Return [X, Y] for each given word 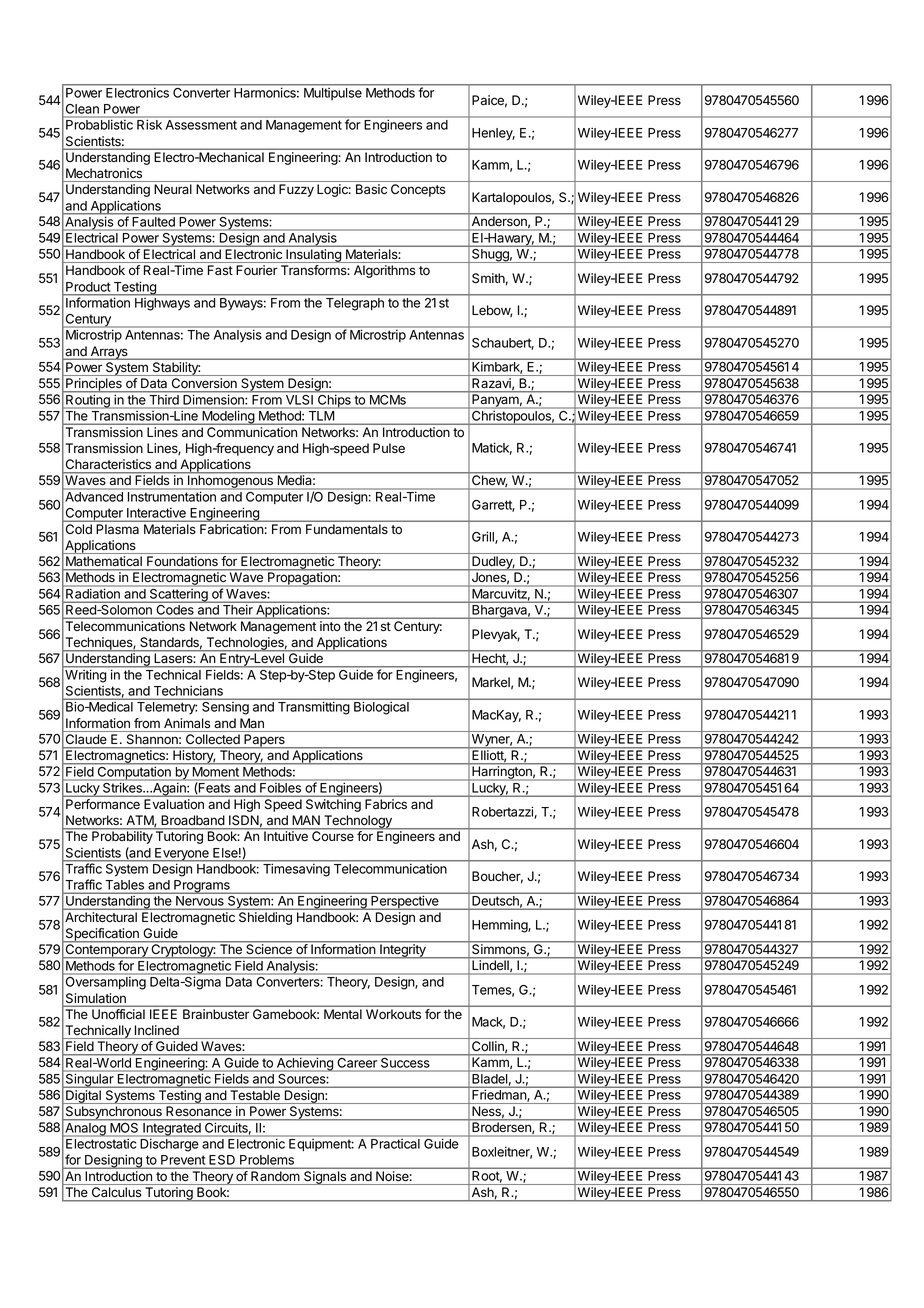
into [330, 626]
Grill [484, 537]
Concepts [418, 190]
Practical [395, 1144]
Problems [267, 1161]
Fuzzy [296, 190]
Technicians [188, 692]
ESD [222, 1161]
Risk [149, 125]
